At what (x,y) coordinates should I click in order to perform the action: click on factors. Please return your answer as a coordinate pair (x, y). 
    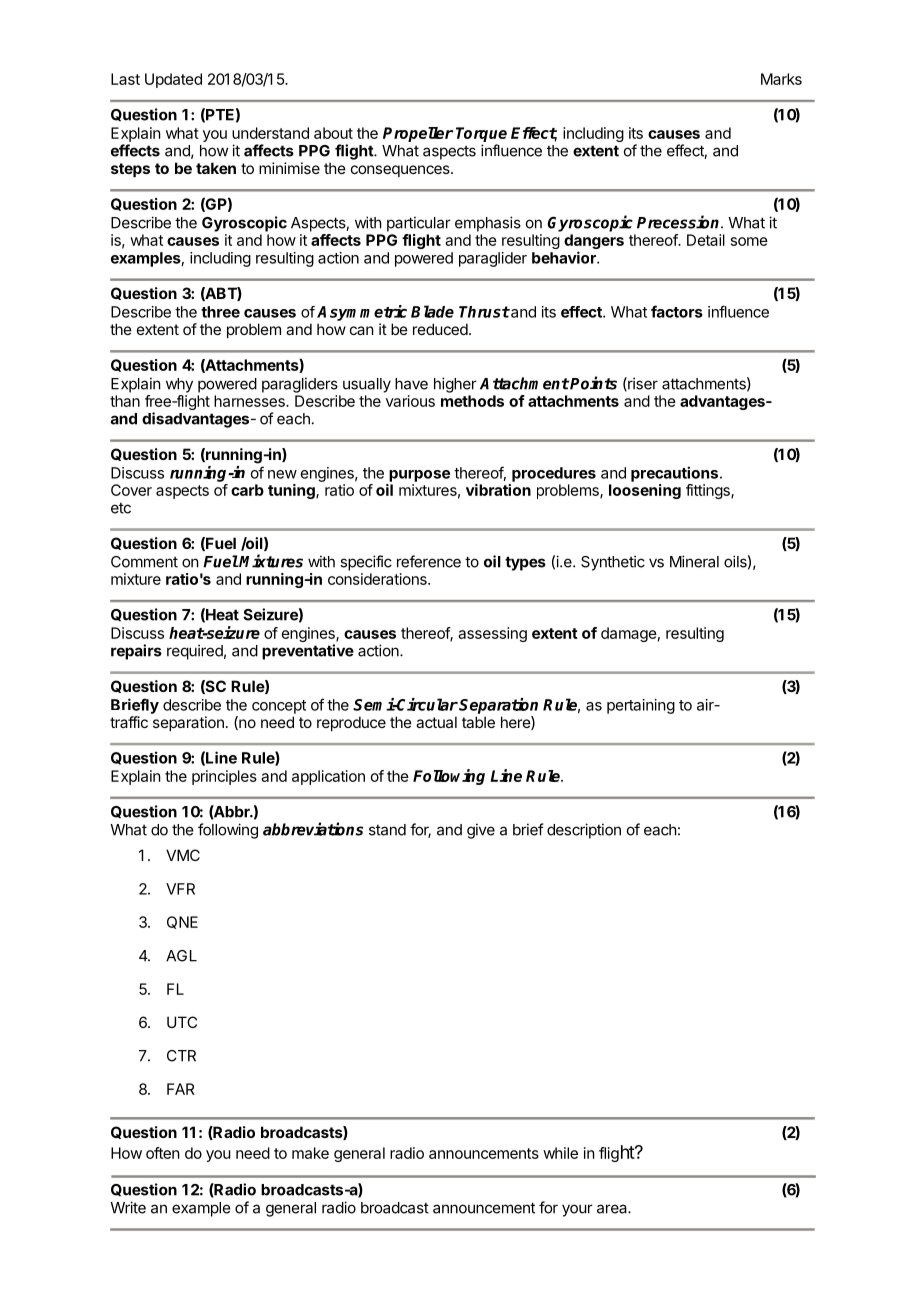
    Looking at the image, I should click on (677, 311).
